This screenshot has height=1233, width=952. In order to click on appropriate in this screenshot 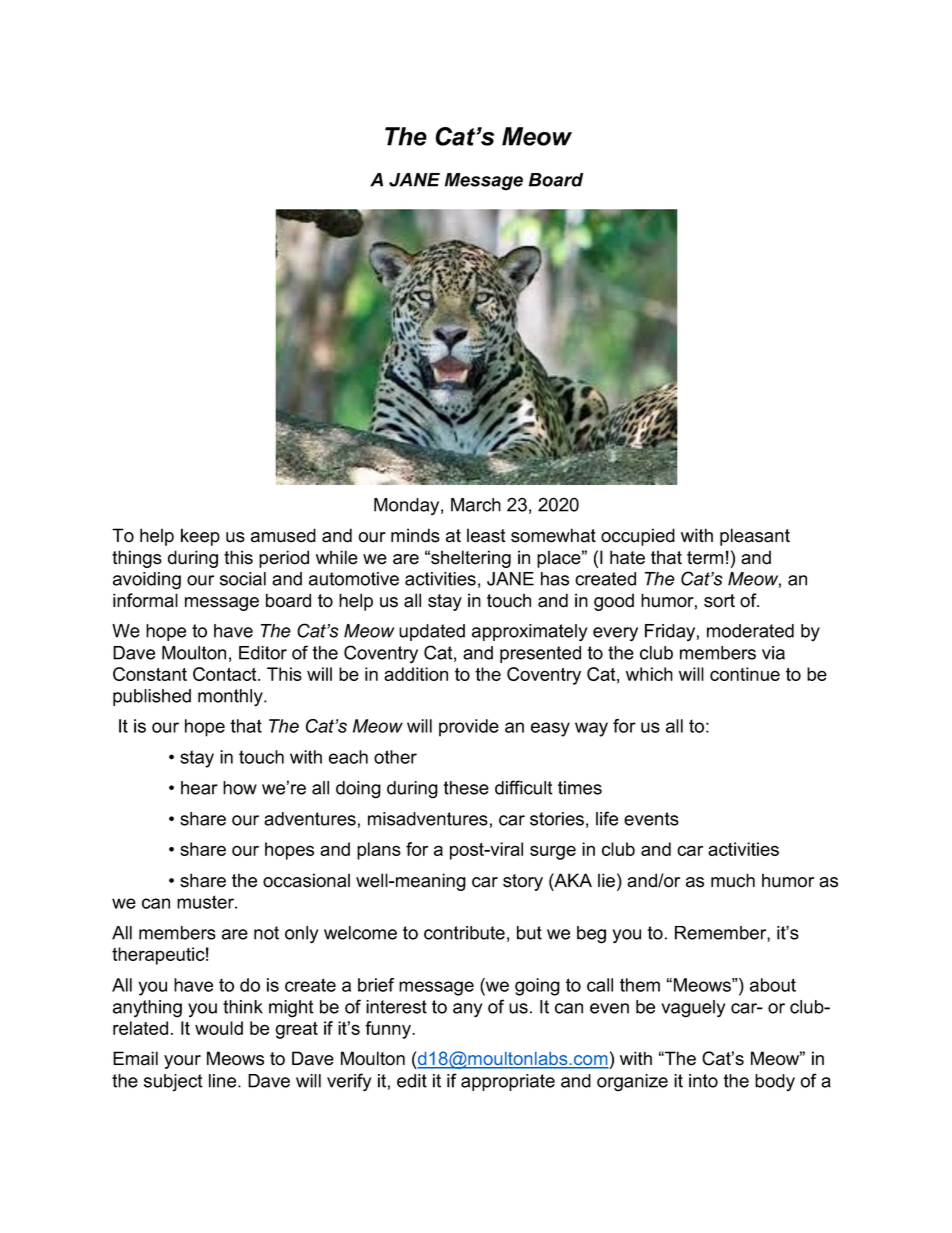, I will do `click(508, 1082)`.
